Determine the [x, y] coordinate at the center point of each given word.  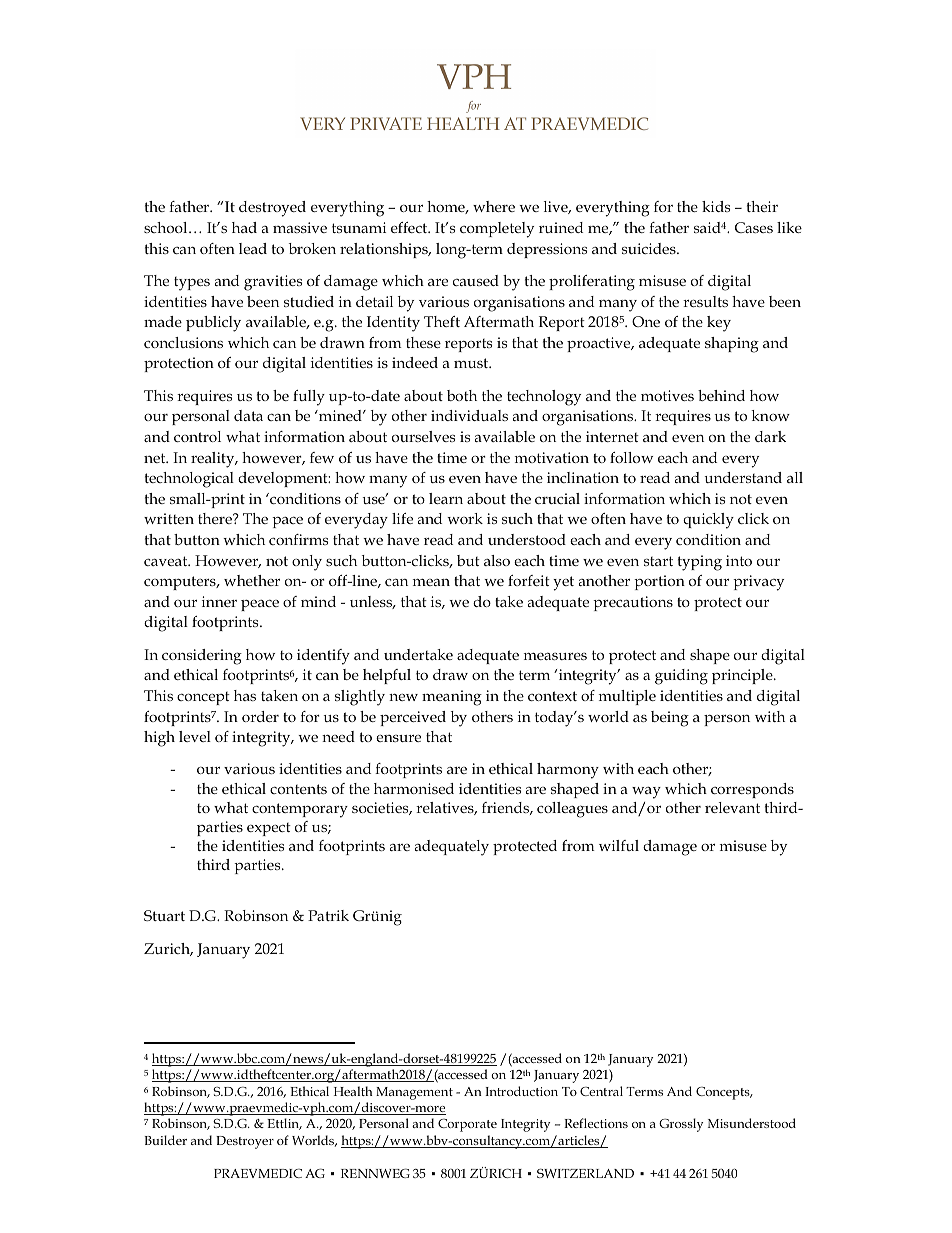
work [465, 518]
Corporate [467, 1125]
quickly [708, 521]
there [216, 518]
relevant [732, 807]
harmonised [414, 788]
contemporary [300, 810]
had [244, 227]
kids [716, 206]
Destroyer [245, 1142]
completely [497, 230]
